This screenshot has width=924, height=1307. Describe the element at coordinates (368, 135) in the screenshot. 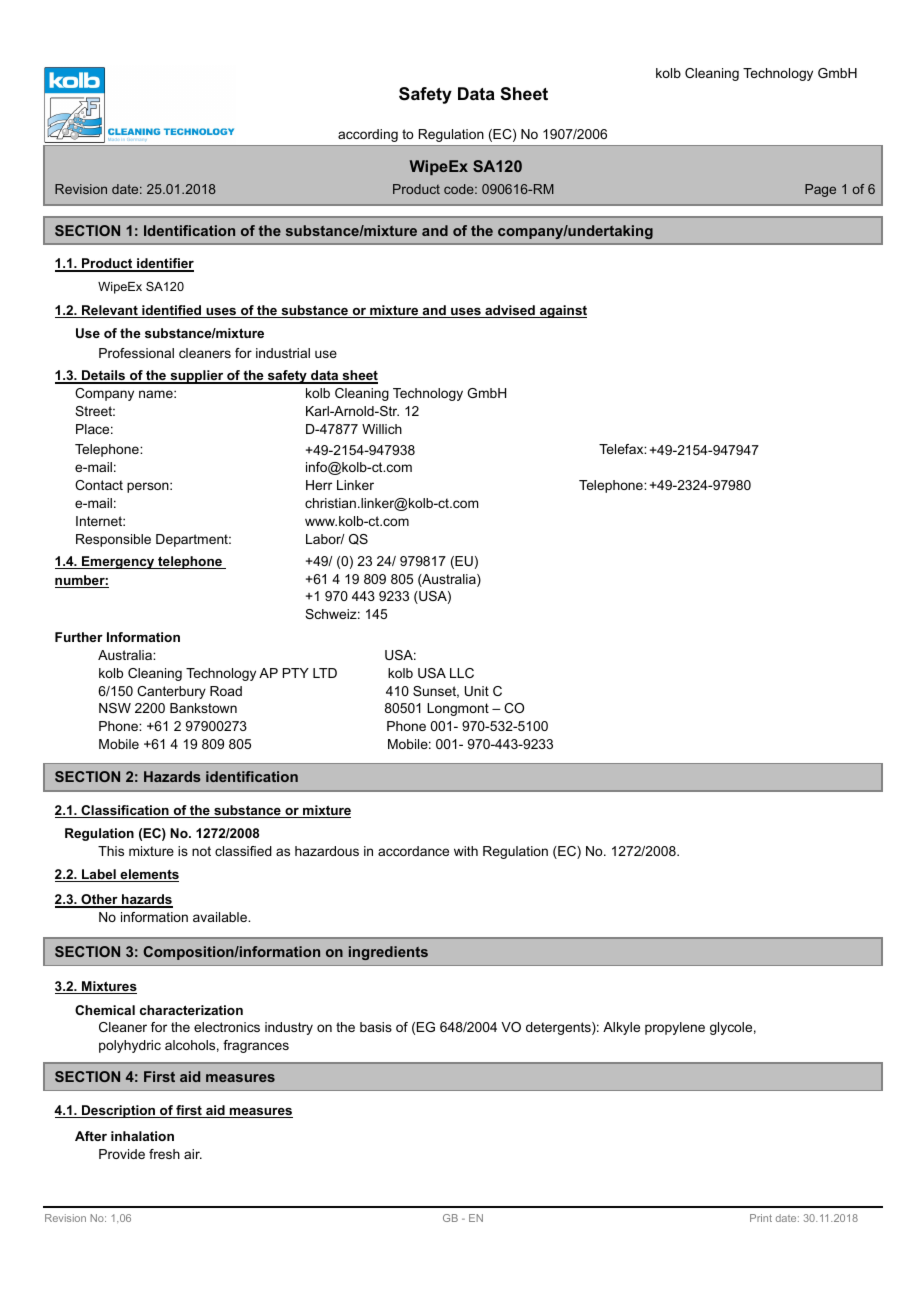

I see `according` at that location.
